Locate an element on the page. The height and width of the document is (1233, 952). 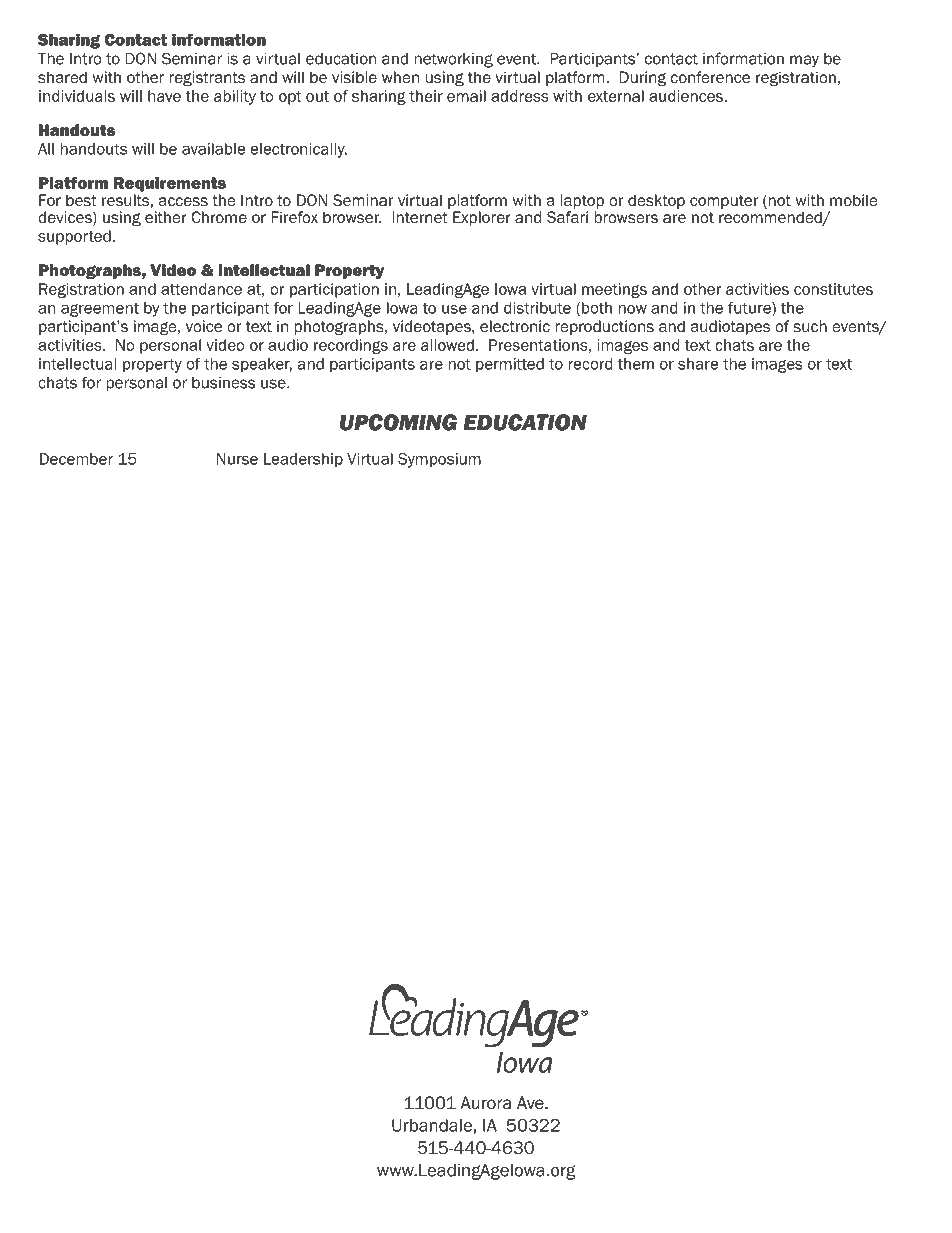
future is located at coordinates (750, 309).
